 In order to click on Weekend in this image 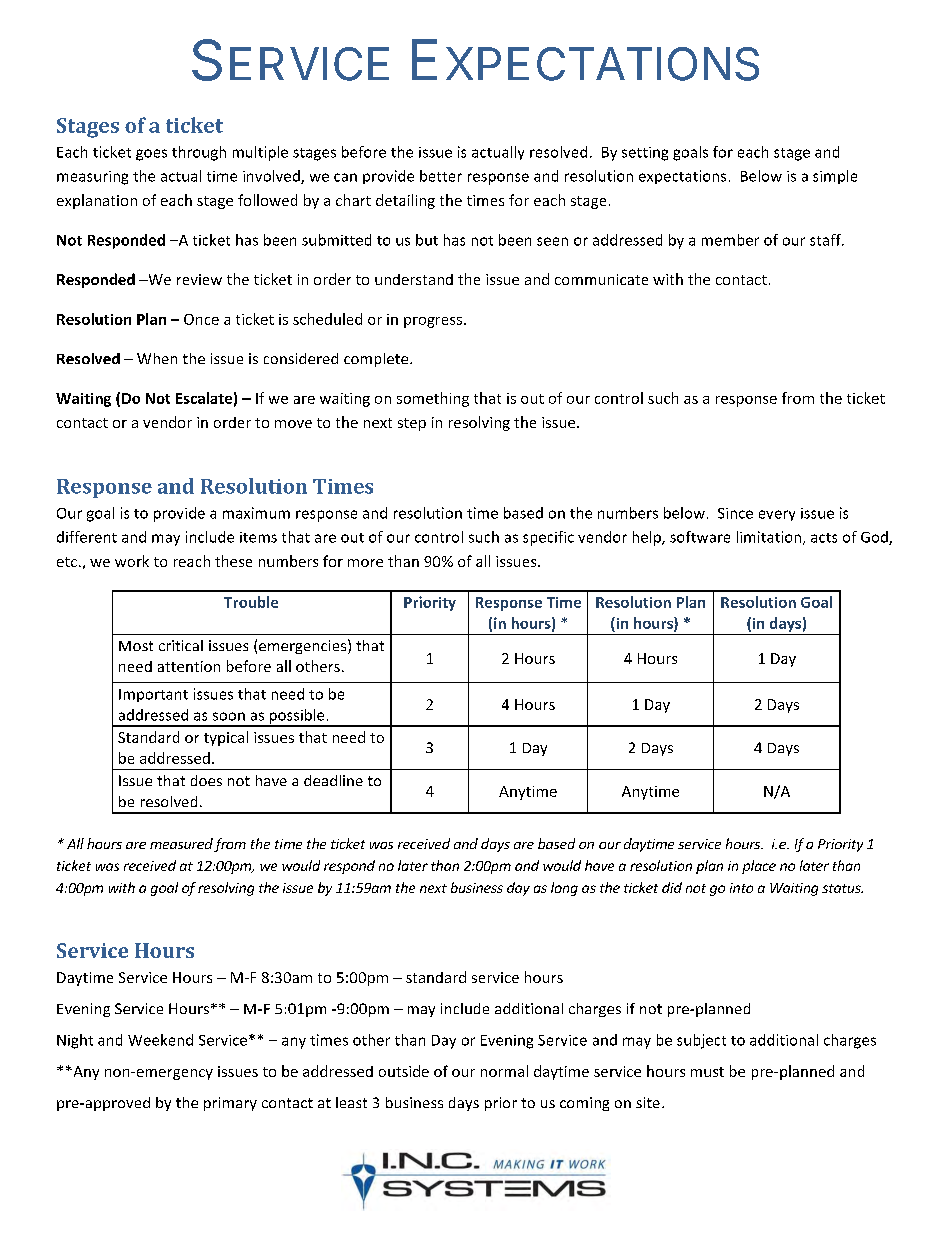, I will do `click(160, 1040)`.
